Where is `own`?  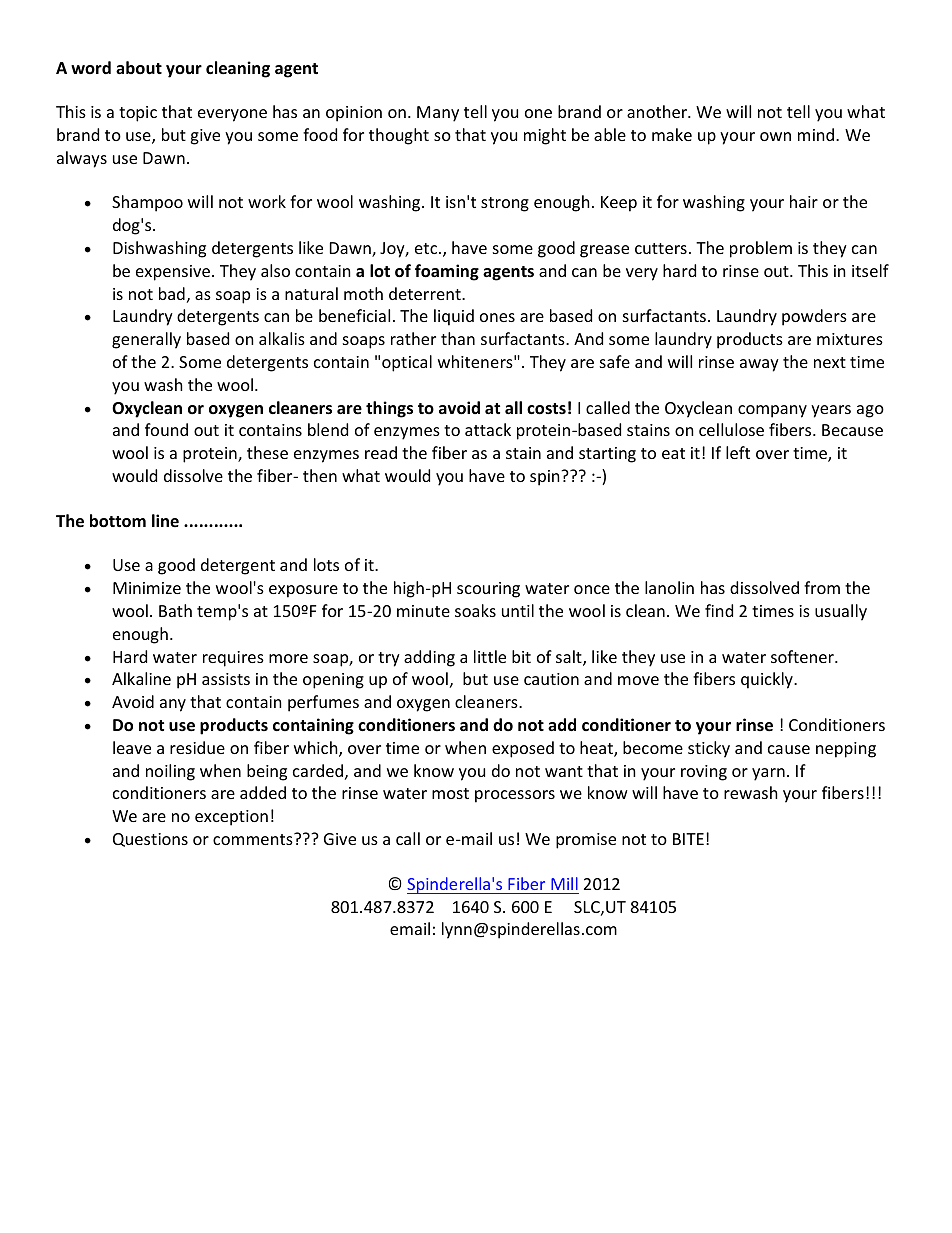
own is located at coordinates (775, 136).
